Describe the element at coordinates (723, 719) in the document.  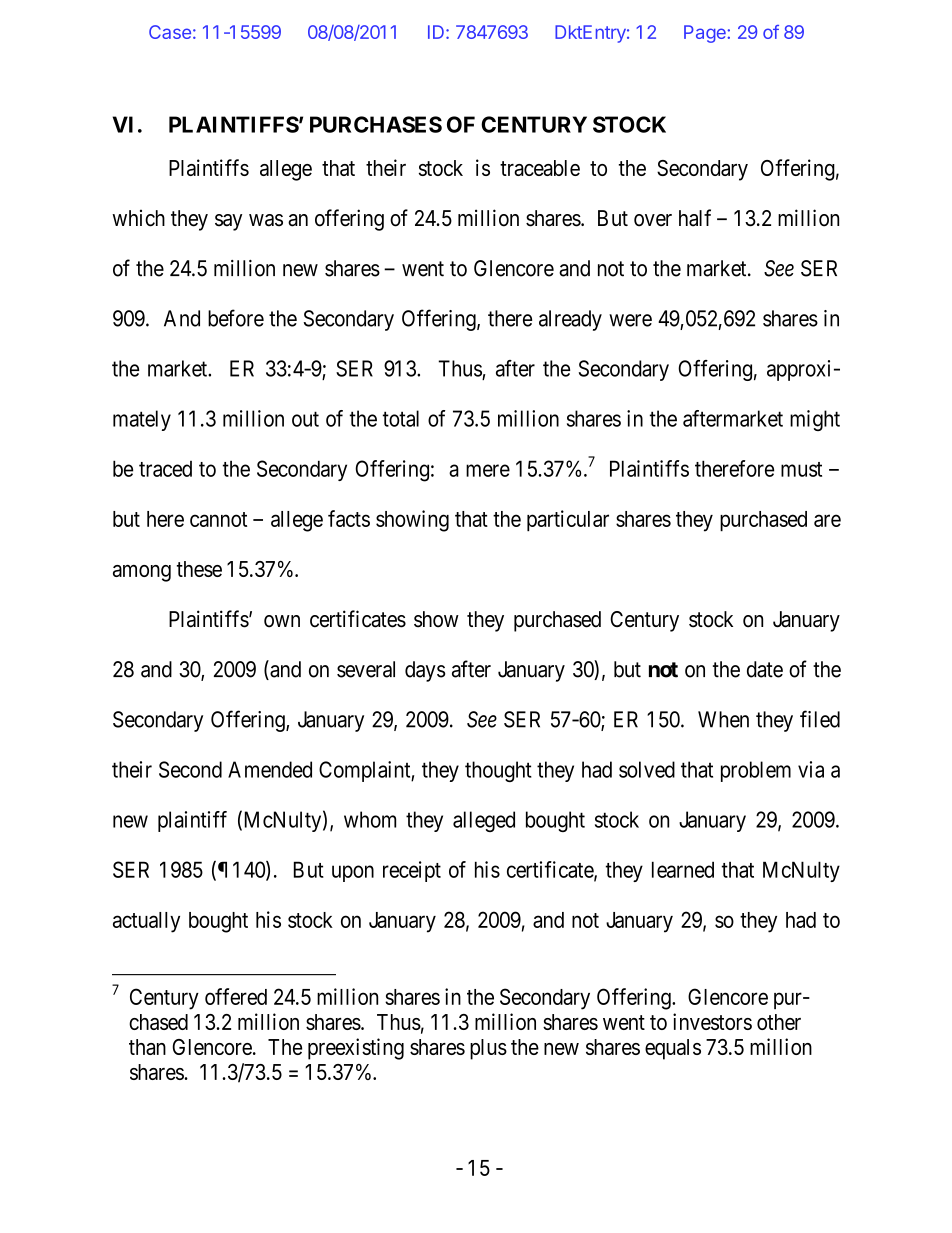
I see `When` at that location.
